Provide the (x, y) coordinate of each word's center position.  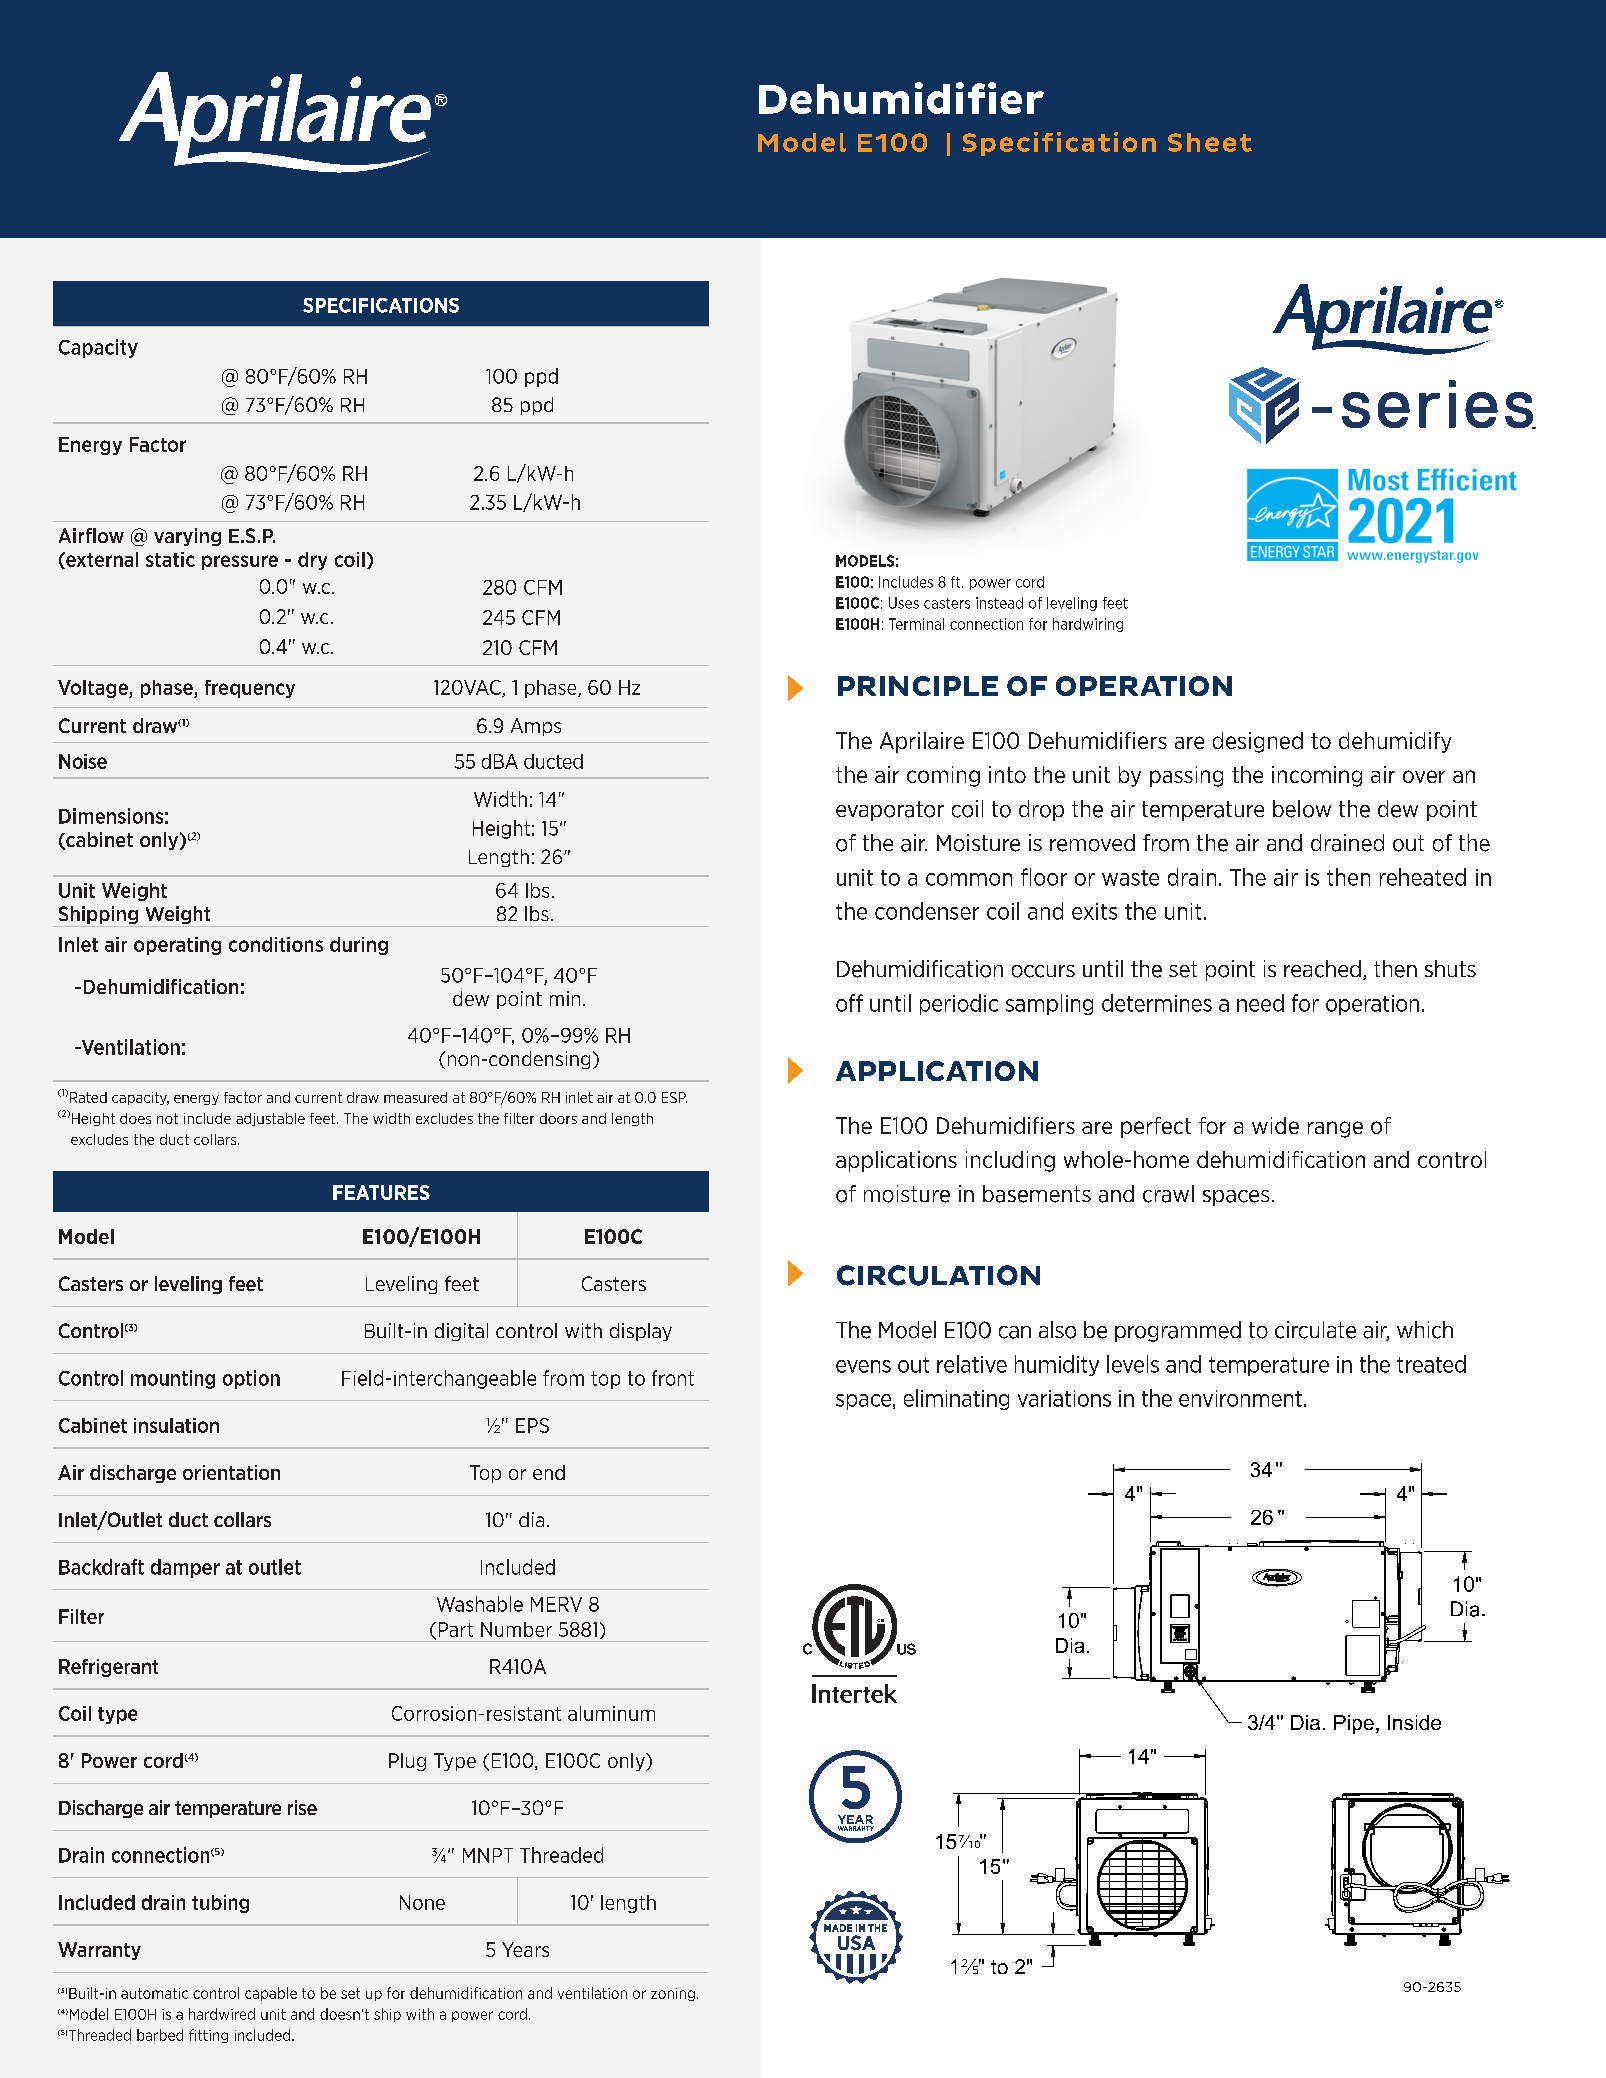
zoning (673, 1994)
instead (999, 603)
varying (187, 537)
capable (271, 1994)
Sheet (1210, 142)
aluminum (611, 1713)
